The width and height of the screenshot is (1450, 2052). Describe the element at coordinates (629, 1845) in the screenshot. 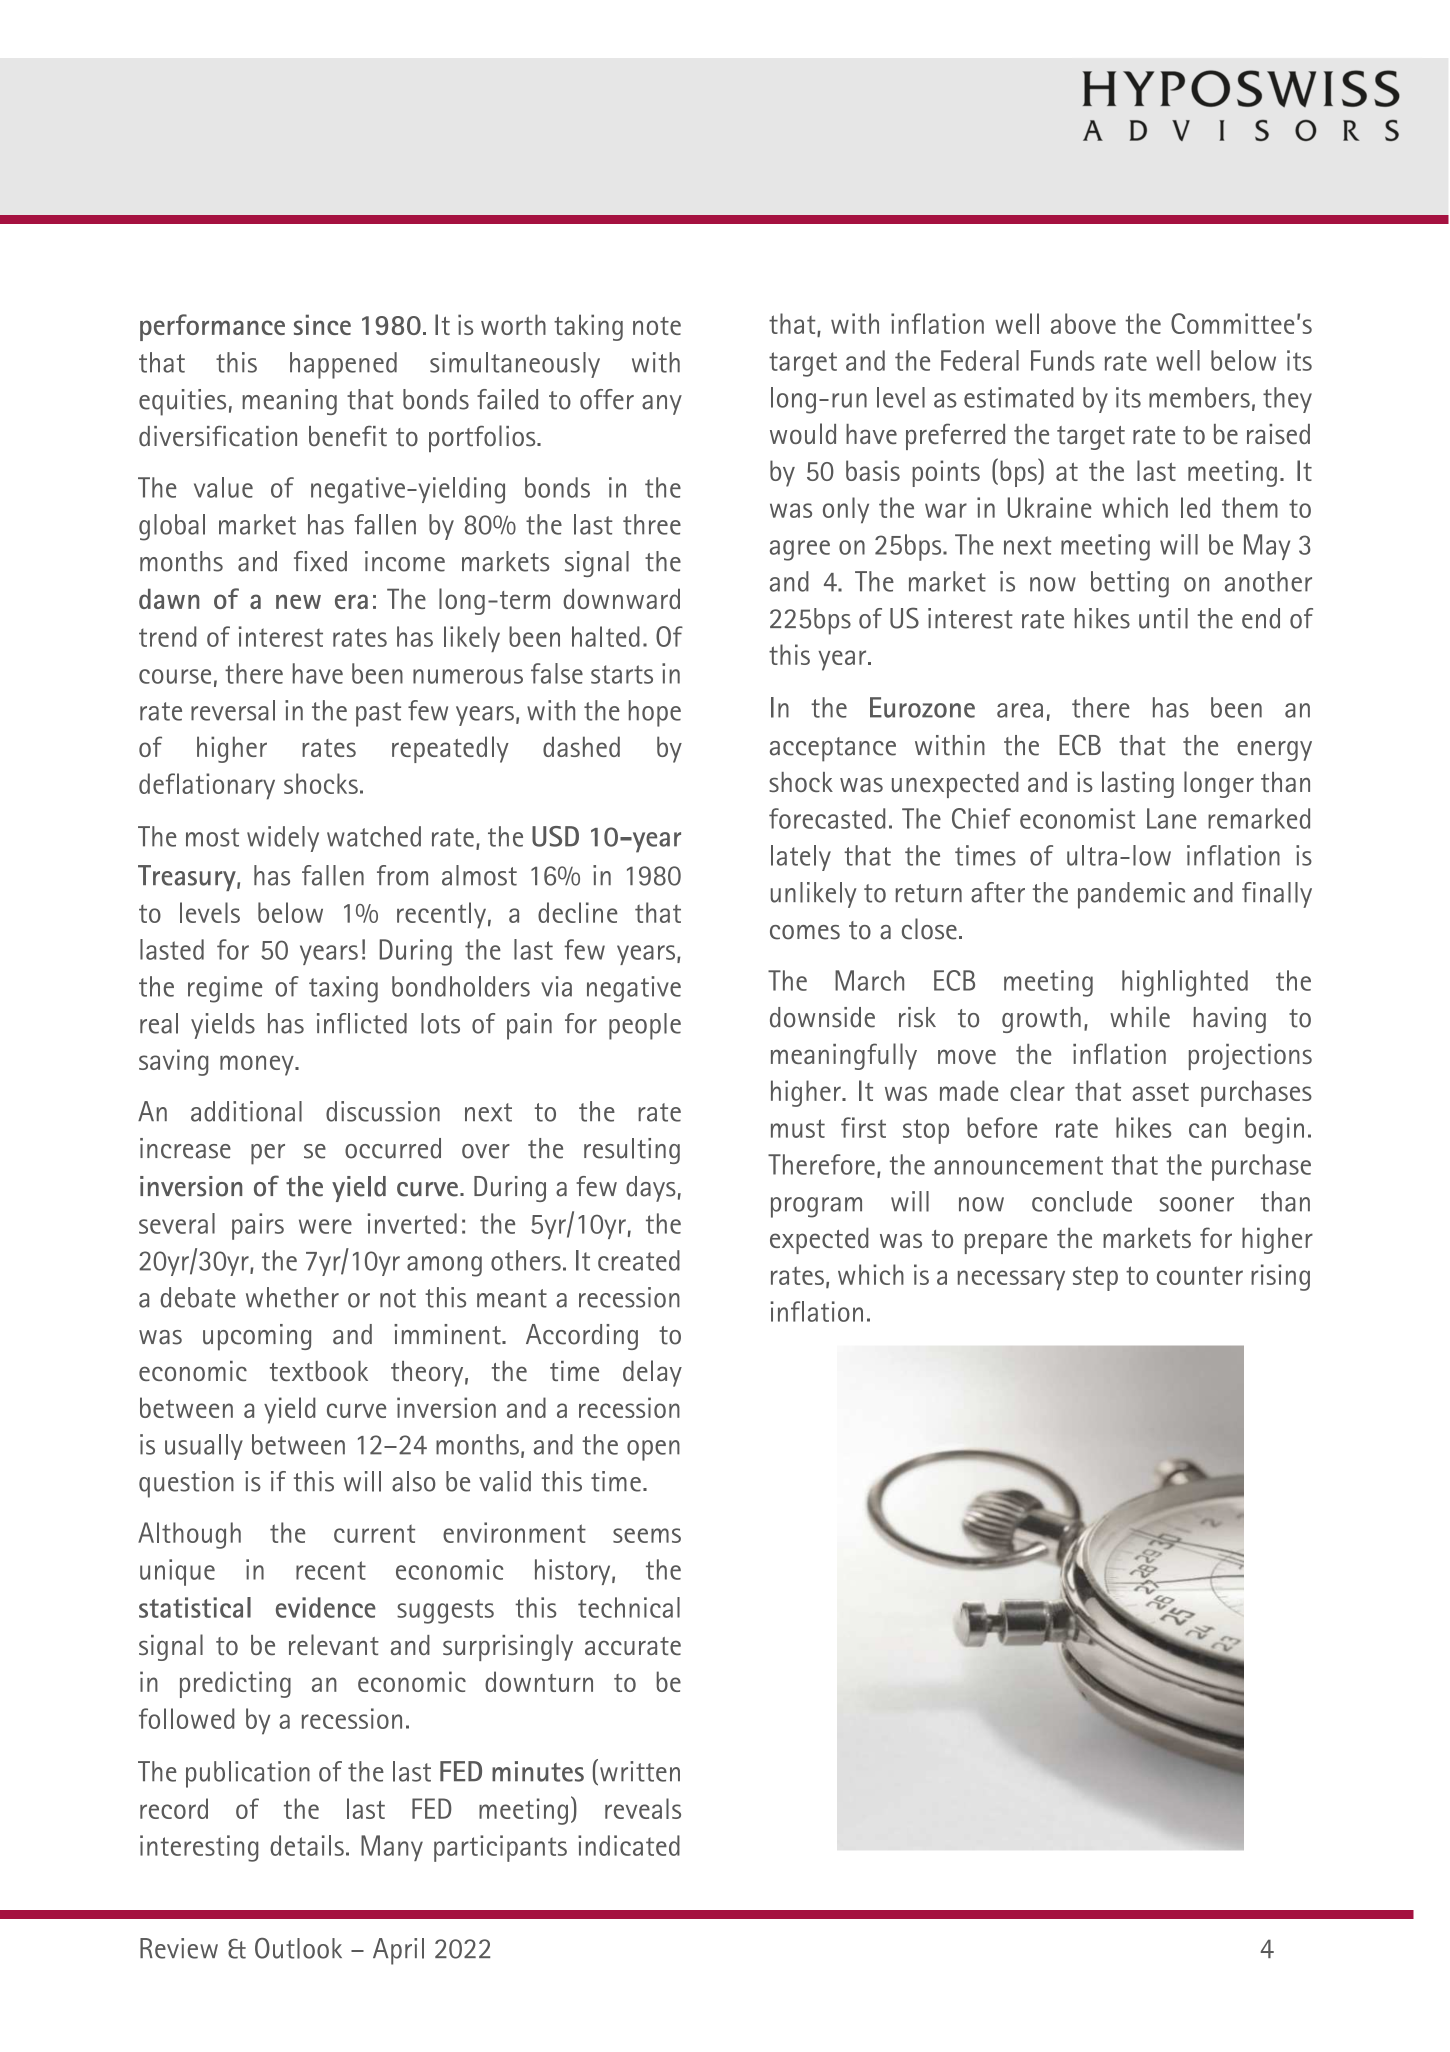

I see `indicated` at that location.
